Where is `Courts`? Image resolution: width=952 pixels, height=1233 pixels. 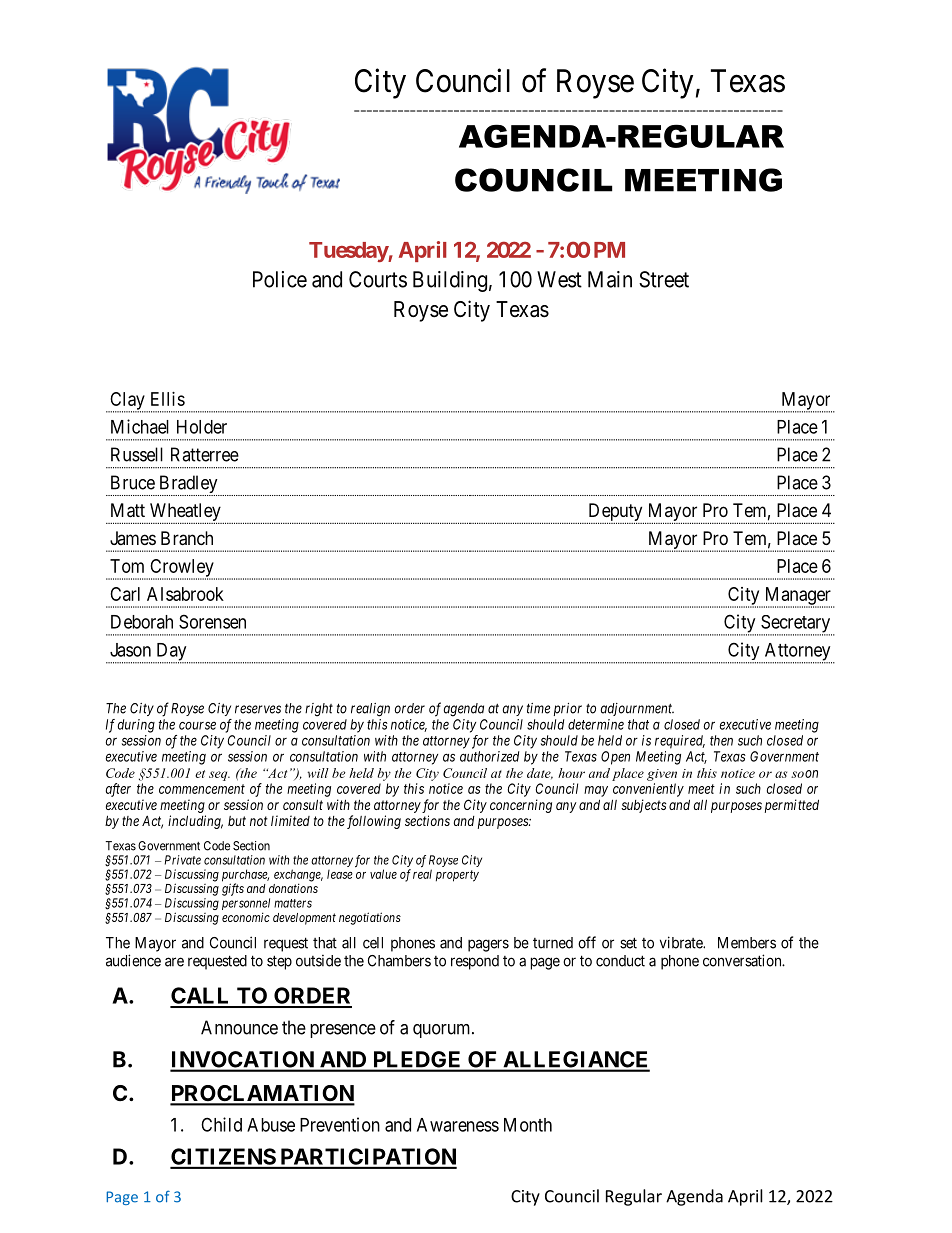
Courts is located at coordinates (378, 279).
